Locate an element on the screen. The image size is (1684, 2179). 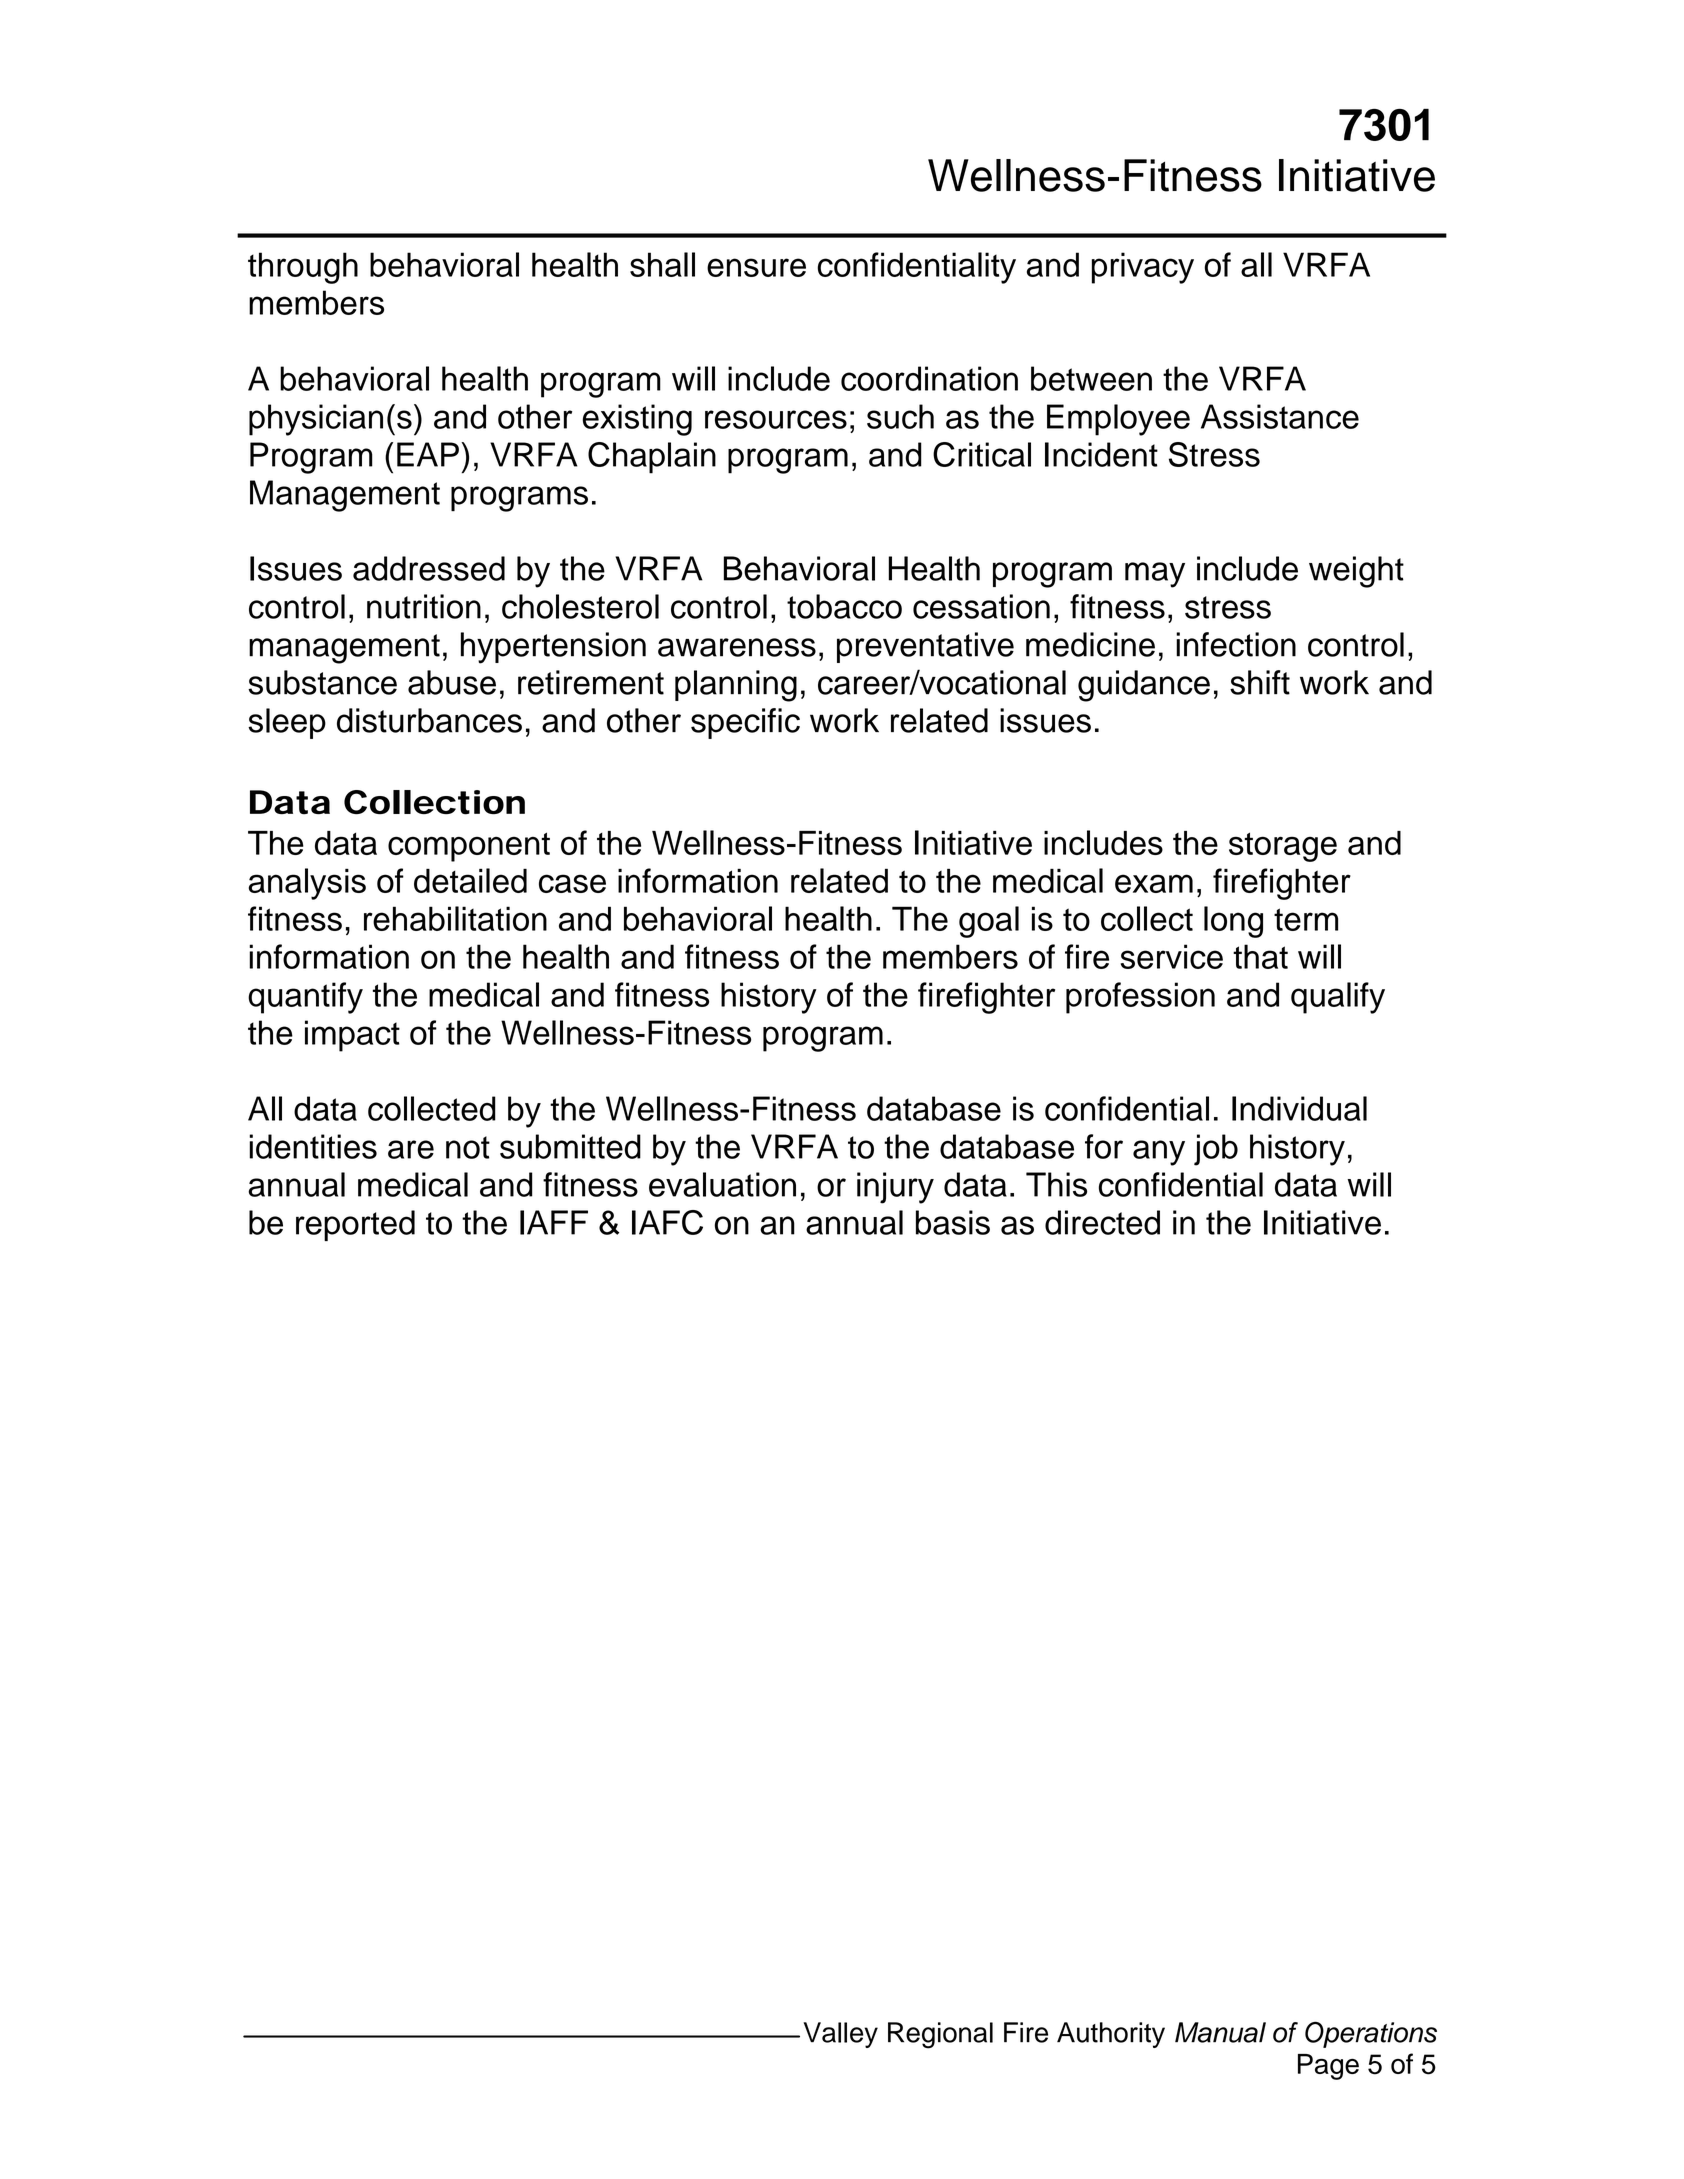
injury is located at coordinates (895, 1188).
